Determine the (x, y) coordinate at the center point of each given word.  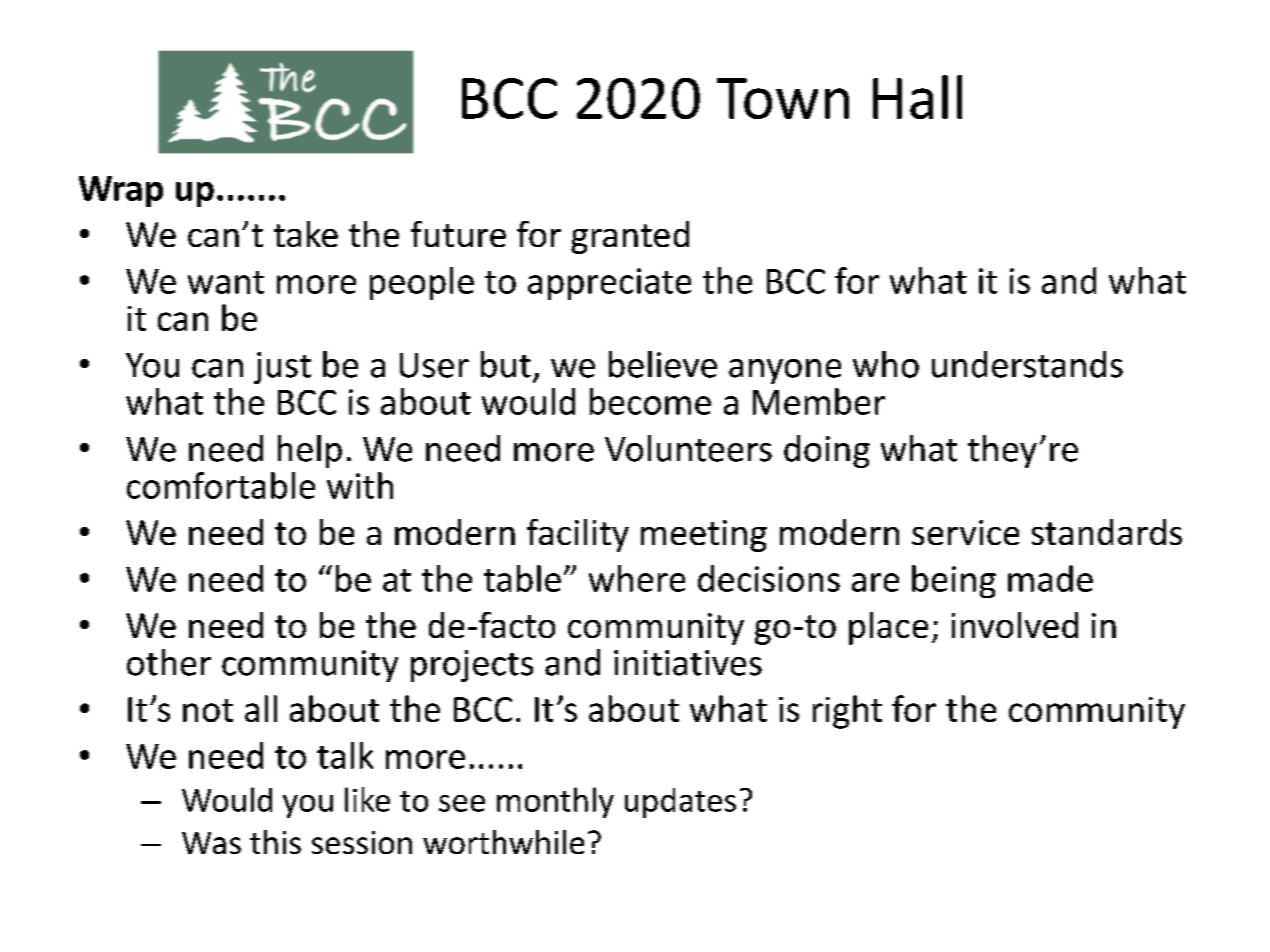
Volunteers (688, 448)
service (965, 532)
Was (211, 843)
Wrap (121, 191)
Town (783, 98)
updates (680, 803)
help (310, 451)
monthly (555, 802)
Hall (917, 97)
